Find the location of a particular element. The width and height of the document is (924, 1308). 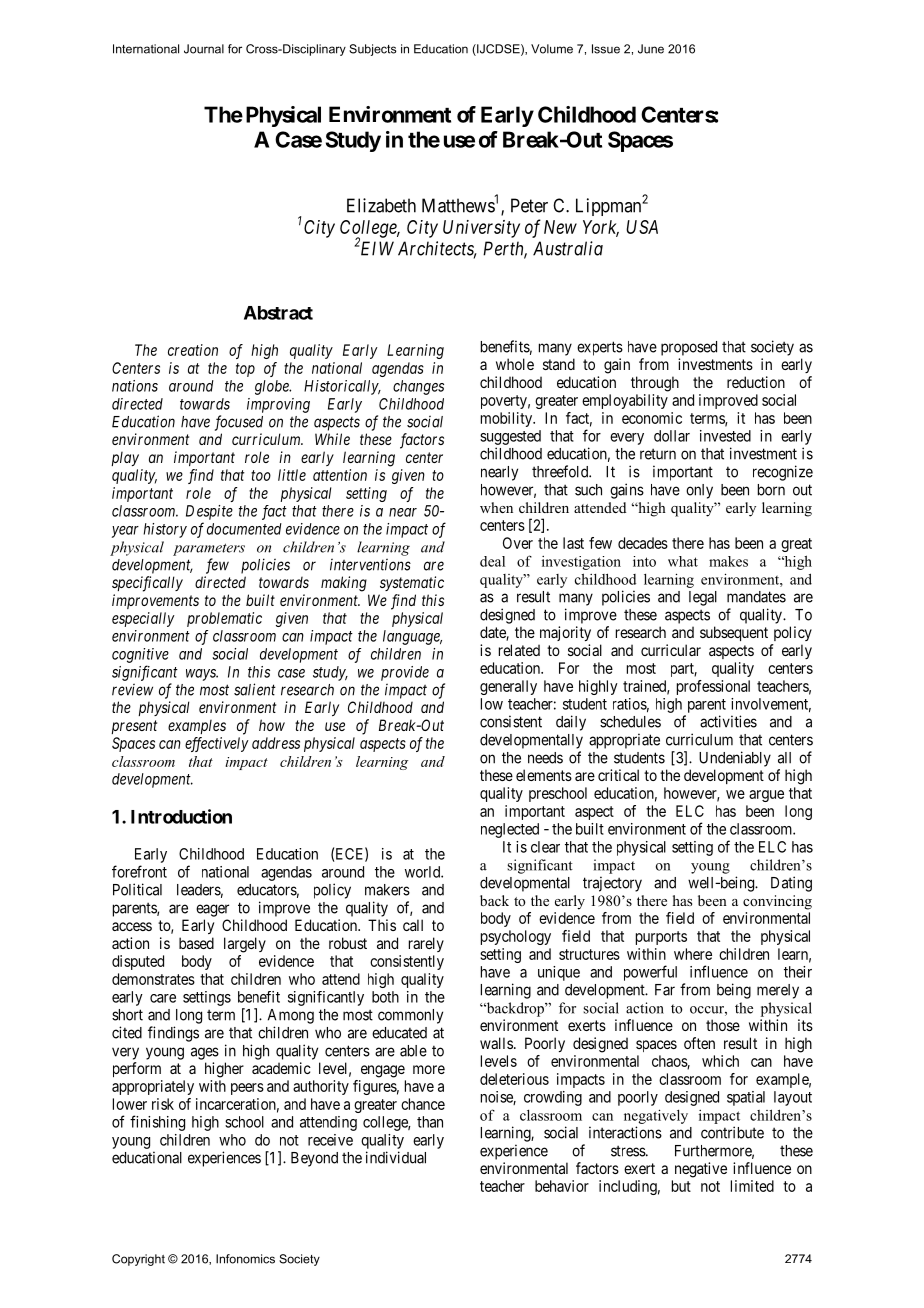

creation is located at coordinates (193, 350).
